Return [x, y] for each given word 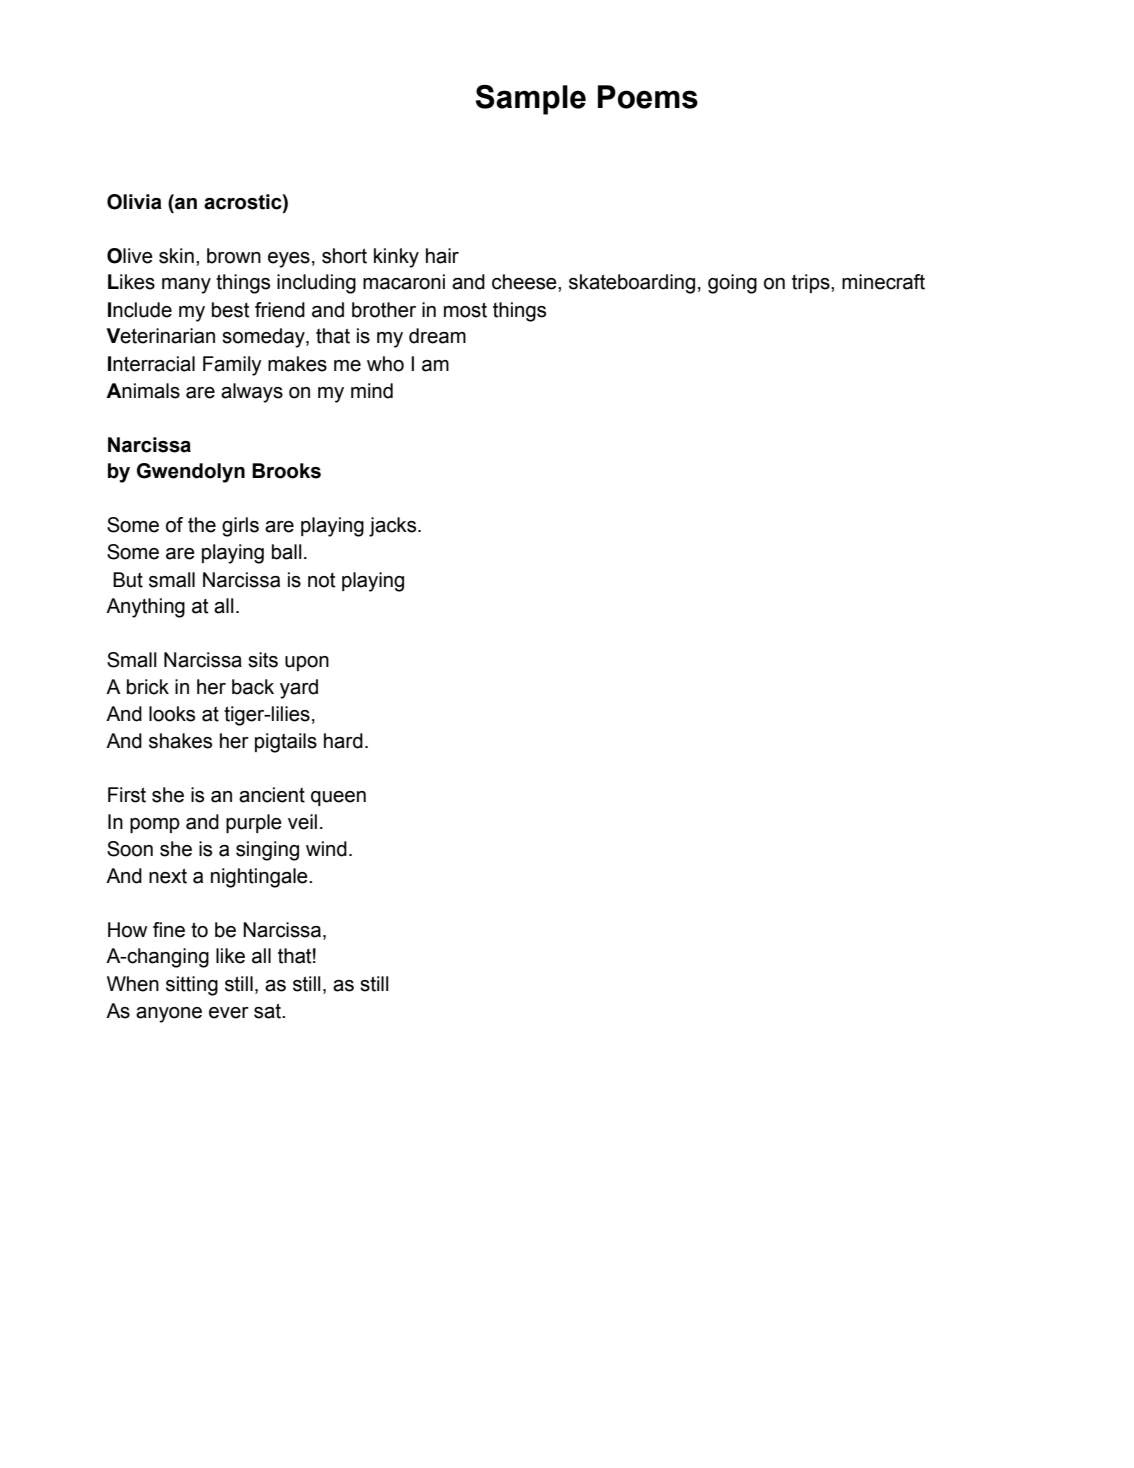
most [465, 310]
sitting [192, 986]
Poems [648, 97]
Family [232, 366]
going [732, 284]
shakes [180, 741]
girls [240, 527]
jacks [394, 527]
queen [338, 798]
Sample [531, 100]
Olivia [134, 202]
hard [343, 741]
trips [812, 283]
